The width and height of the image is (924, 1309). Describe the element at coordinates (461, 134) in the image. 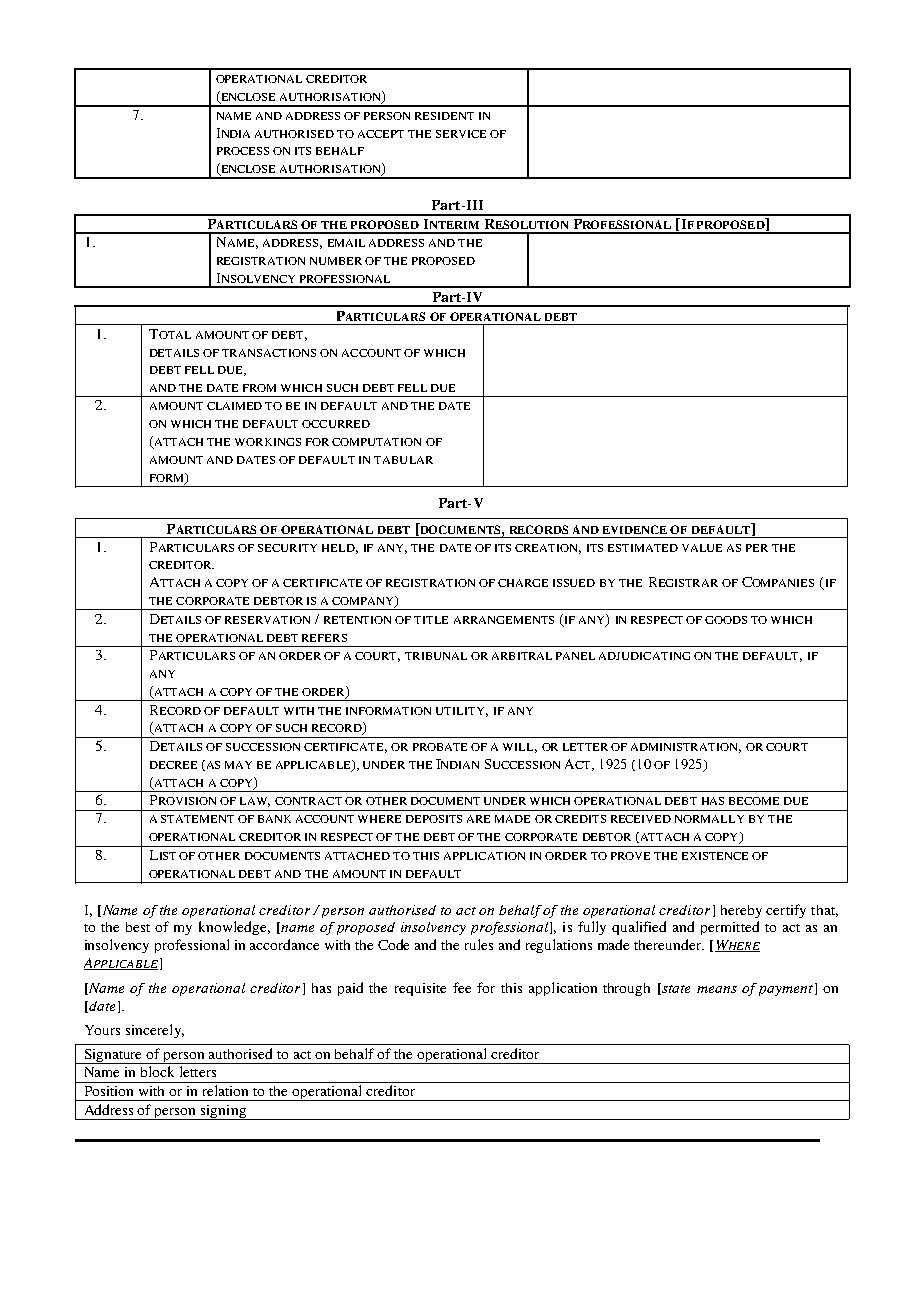

I see `SERVICE` at that location.
